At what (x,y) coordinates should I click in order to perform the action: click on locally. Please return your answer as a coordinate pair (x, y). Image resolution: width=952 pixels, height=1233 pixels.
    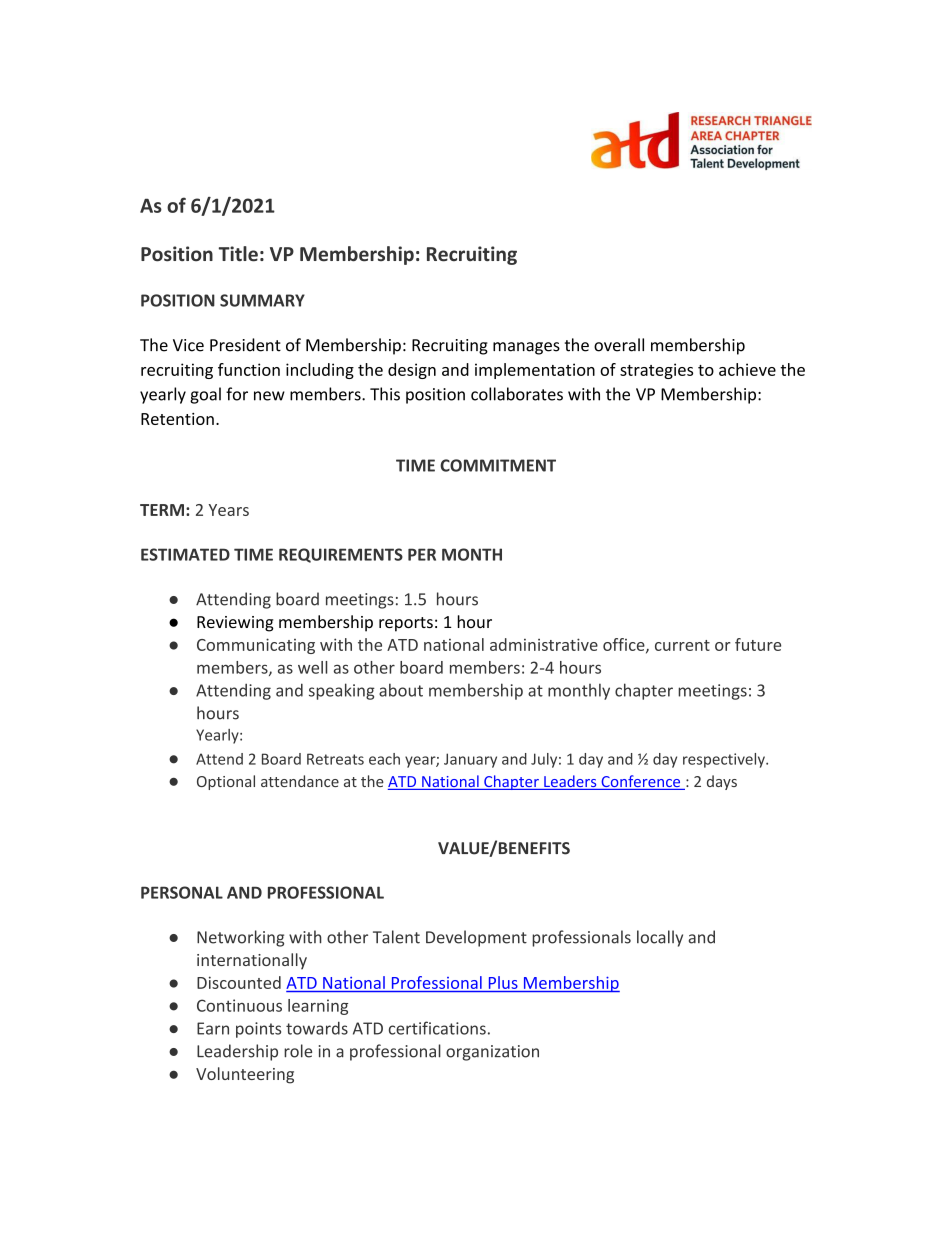
    Looking at the image, I should click on (660, 938).
